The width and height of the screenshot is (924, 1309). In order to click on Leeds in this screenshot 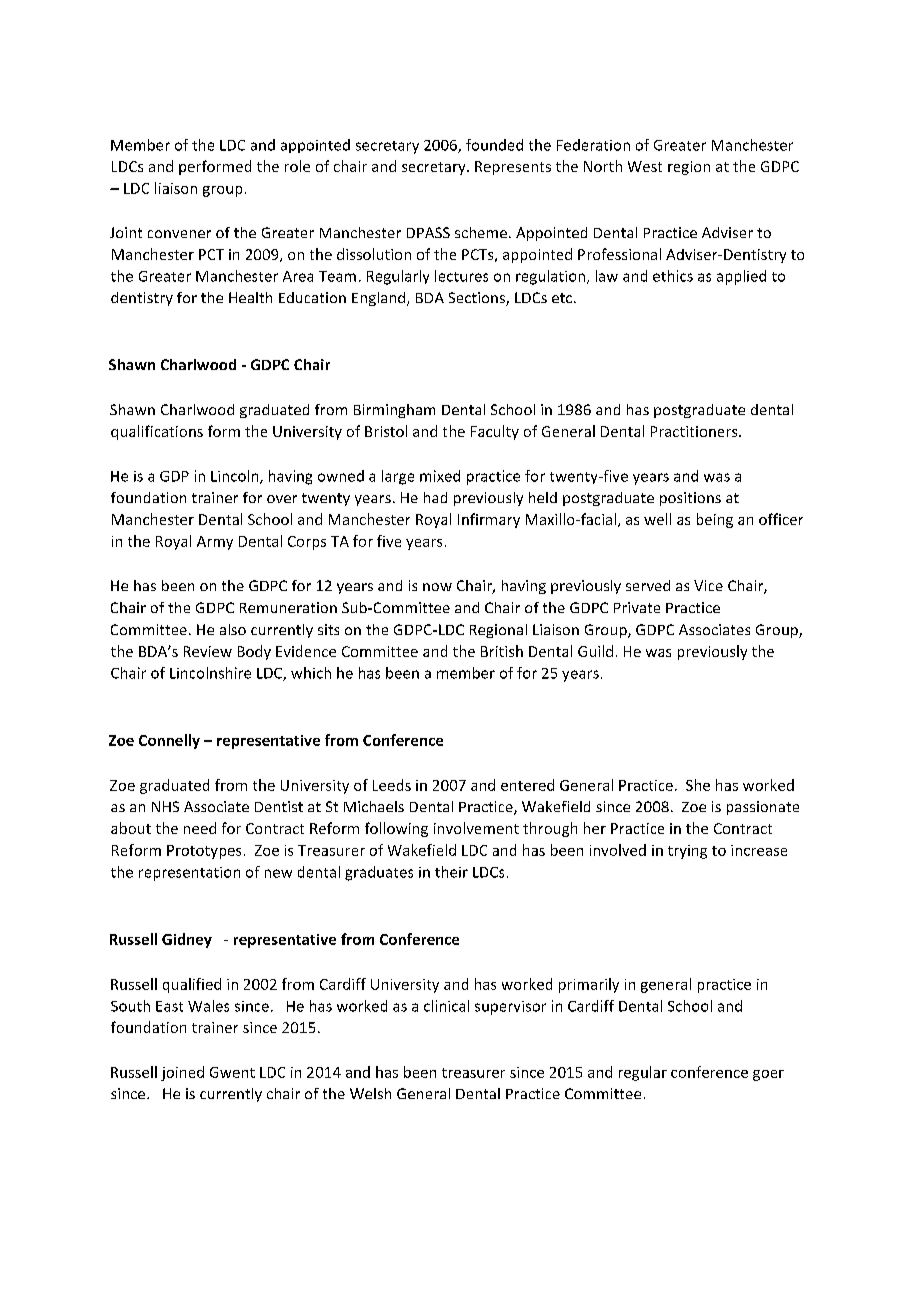, I will do `click(392, 785)`.
